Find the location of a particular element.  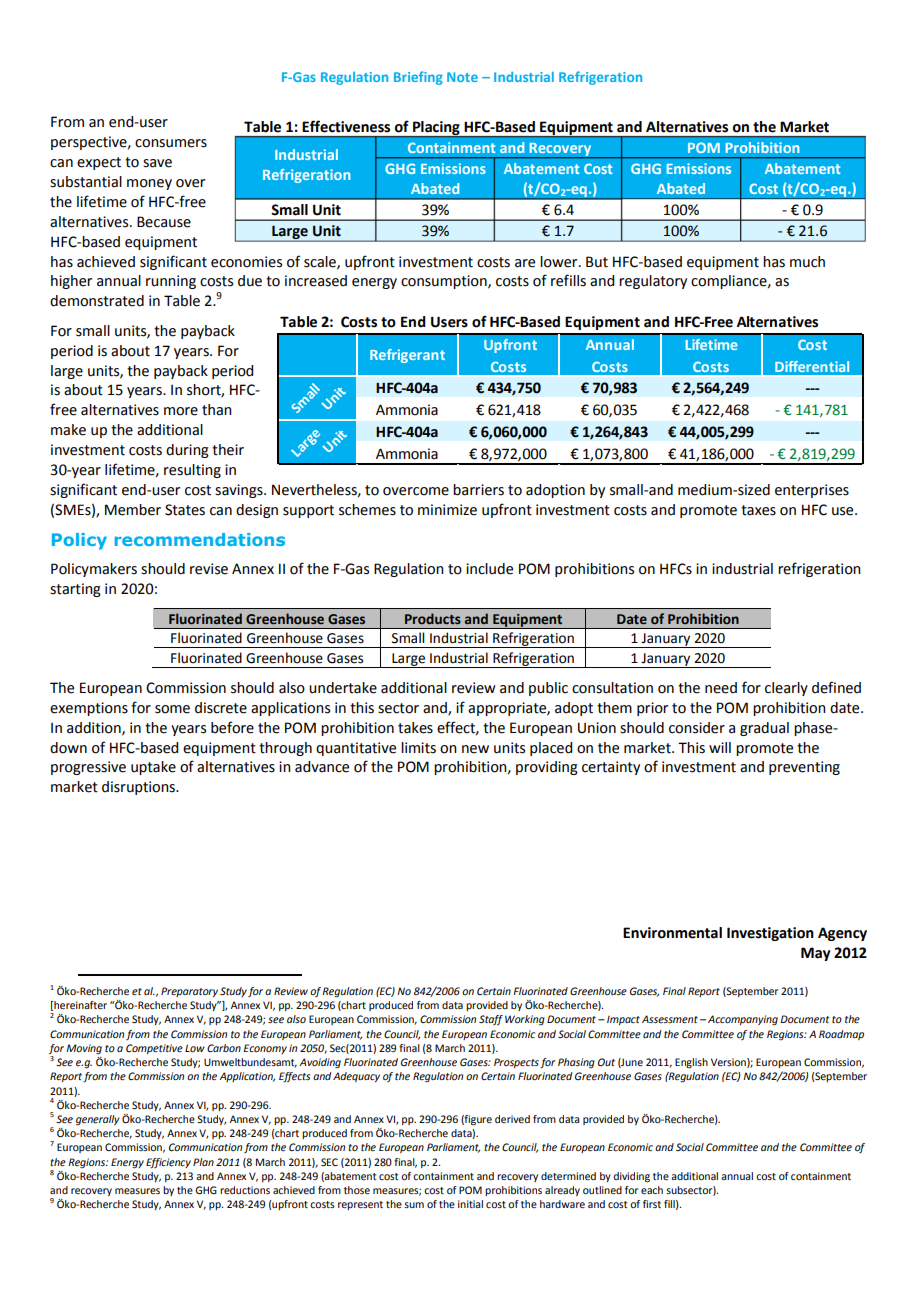

some is located at coordinates (172, 709).
